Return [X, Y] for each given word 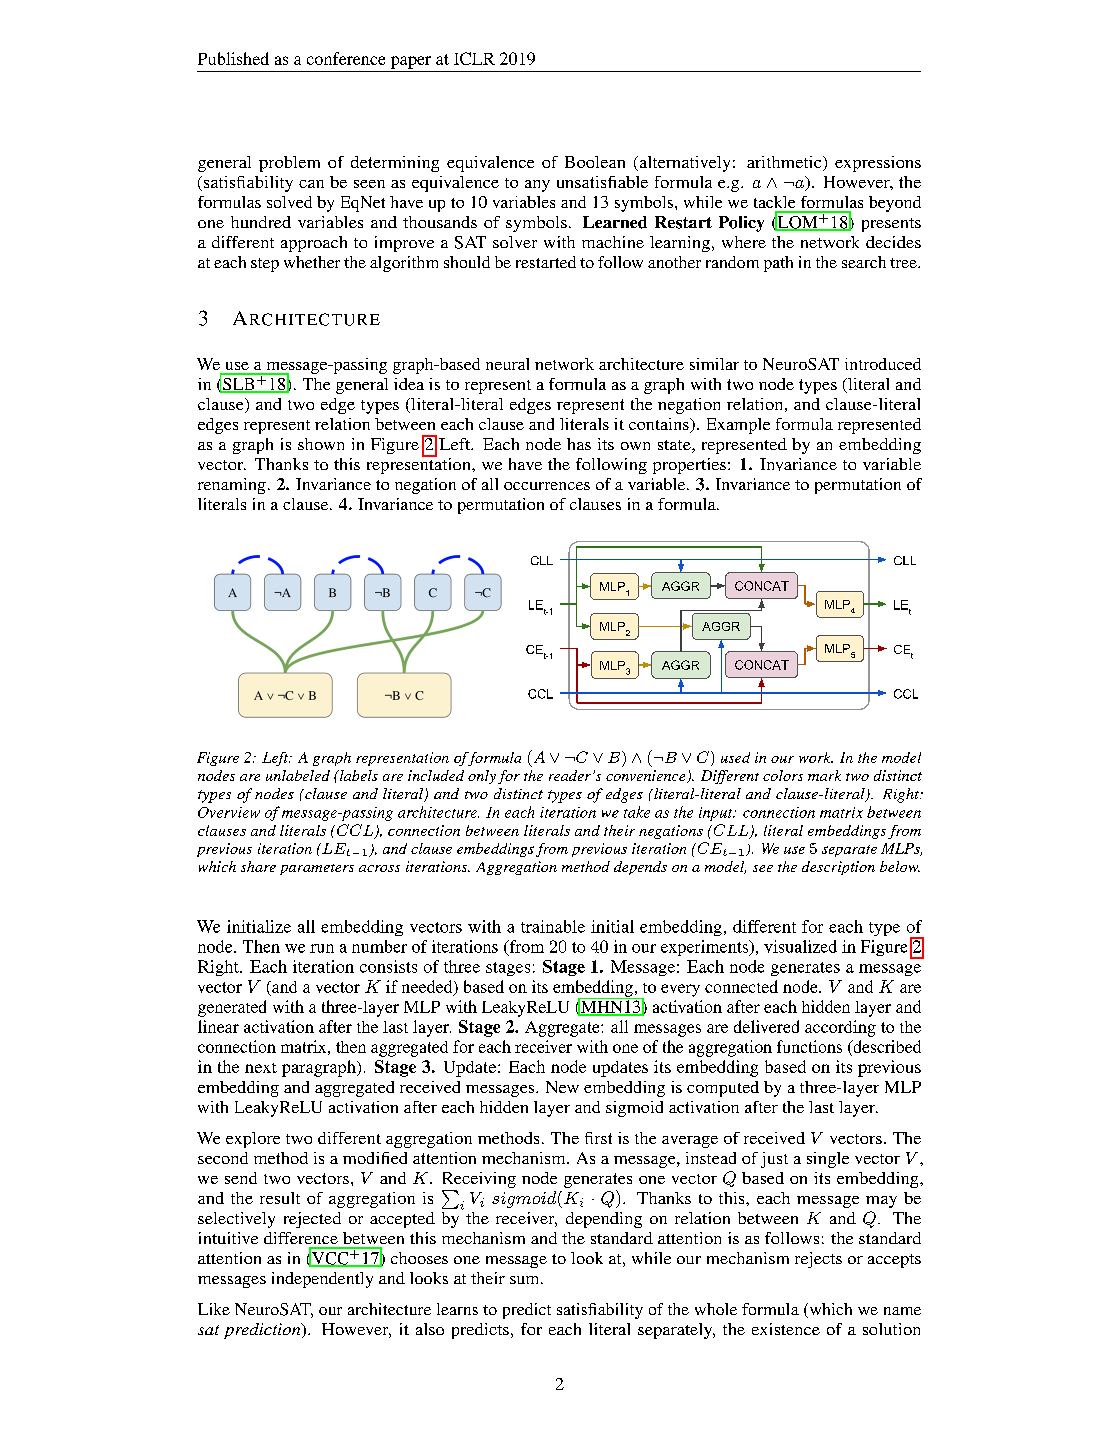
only [482, 777]
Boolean [595, 162]
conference [346, 58]
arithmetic [785, 163]
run [322, 948]
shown [321, 444]
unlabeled [298, 775]
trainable [553, 926]
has [579, 444]
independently [322, 1280]
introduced [883, 364]
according [840, 1028]
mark [824, 775]
